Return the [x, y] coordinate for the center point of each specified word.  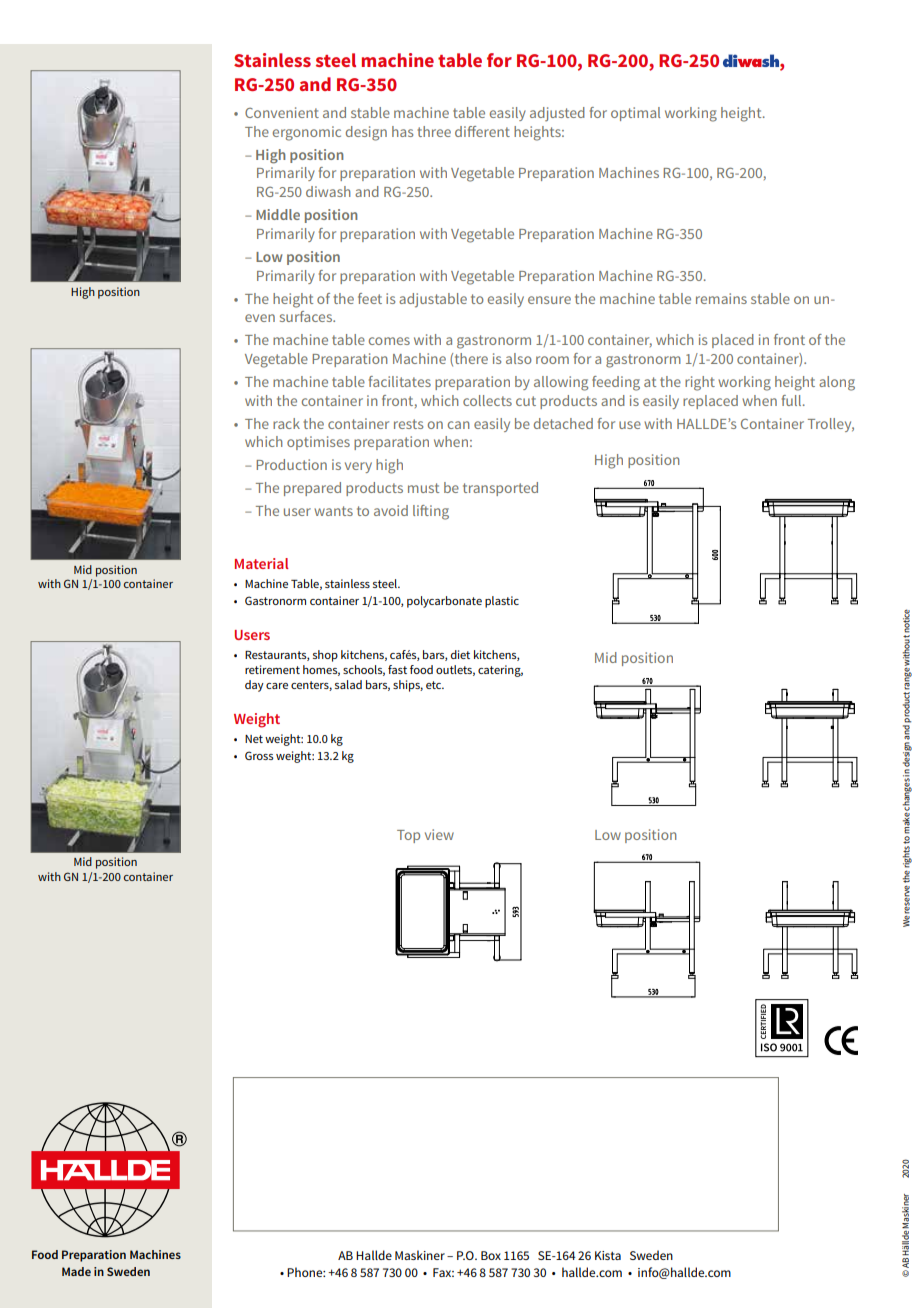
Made [76, 1271]
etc [435, 685]
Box [491, 1255]
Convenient [282, 112]
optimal [635, 114]
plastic [502, 602]
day [254, 686]
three [434, 131]
